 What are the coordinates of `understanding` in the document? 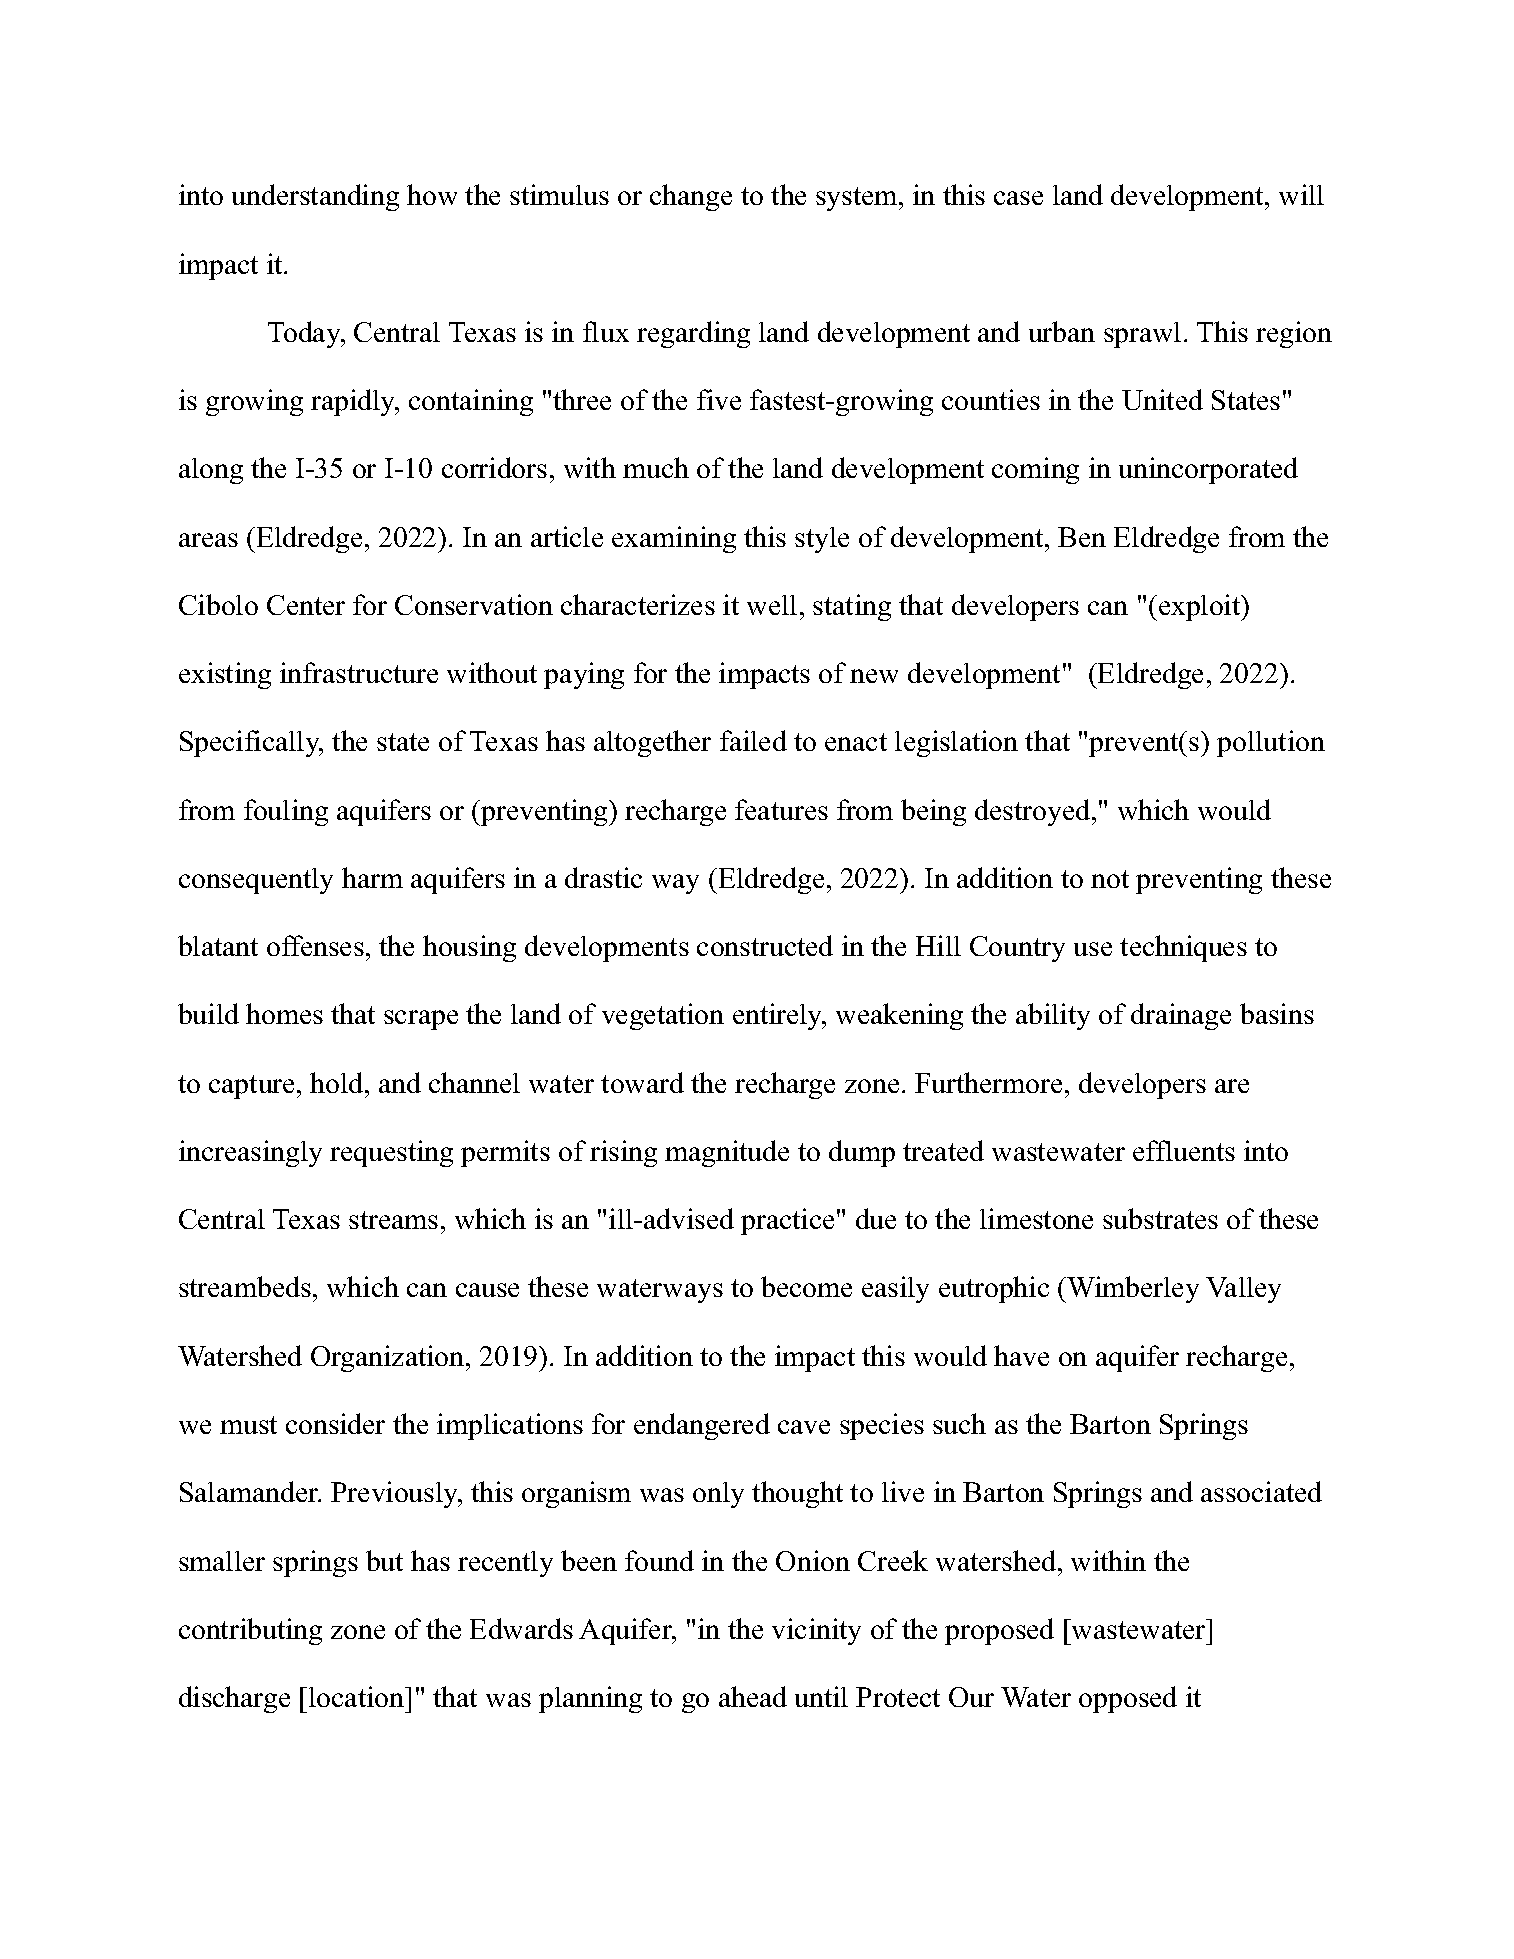 It's located at (315, 197).
